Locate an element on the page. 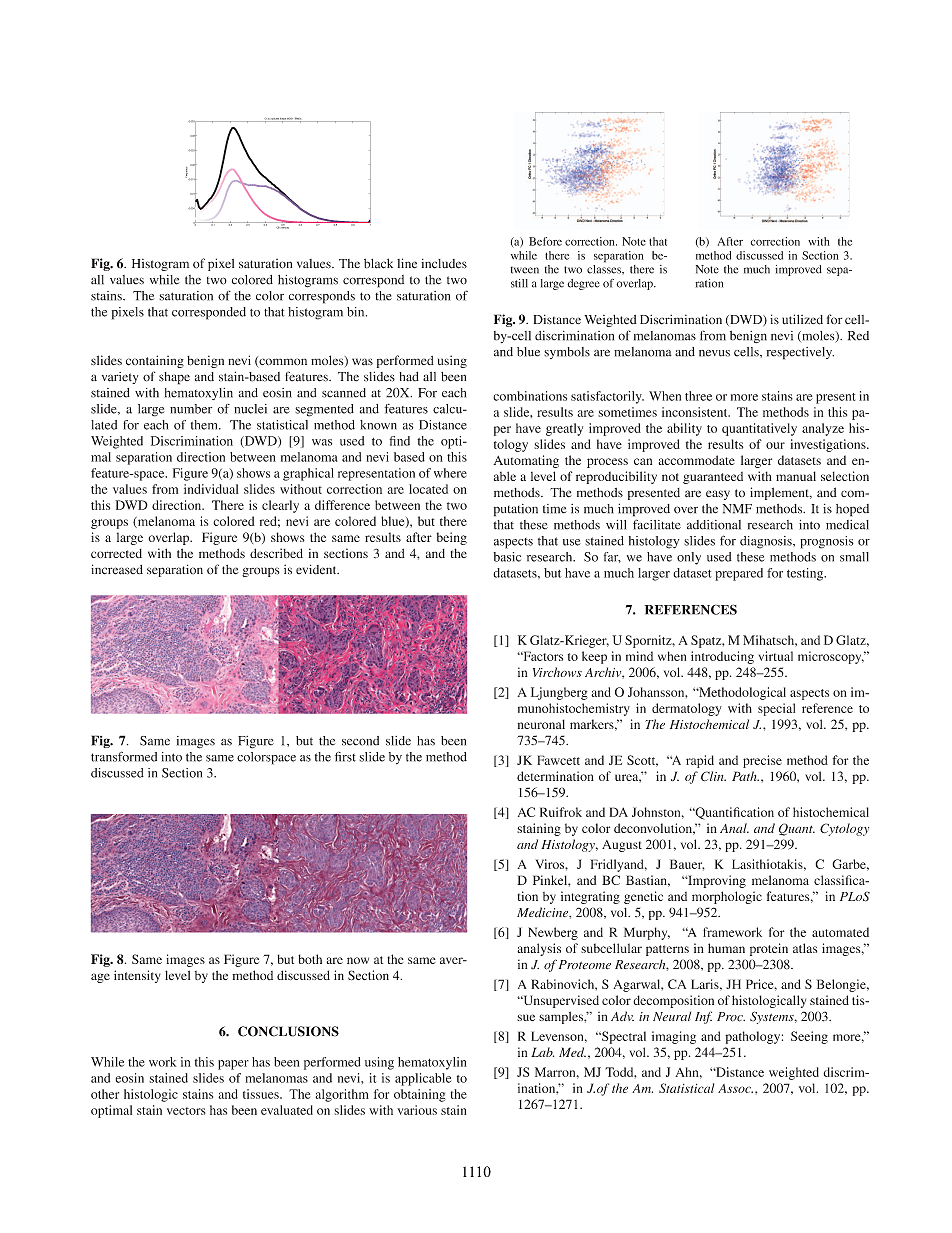  ruptured is located at coordinates (275, 120).
